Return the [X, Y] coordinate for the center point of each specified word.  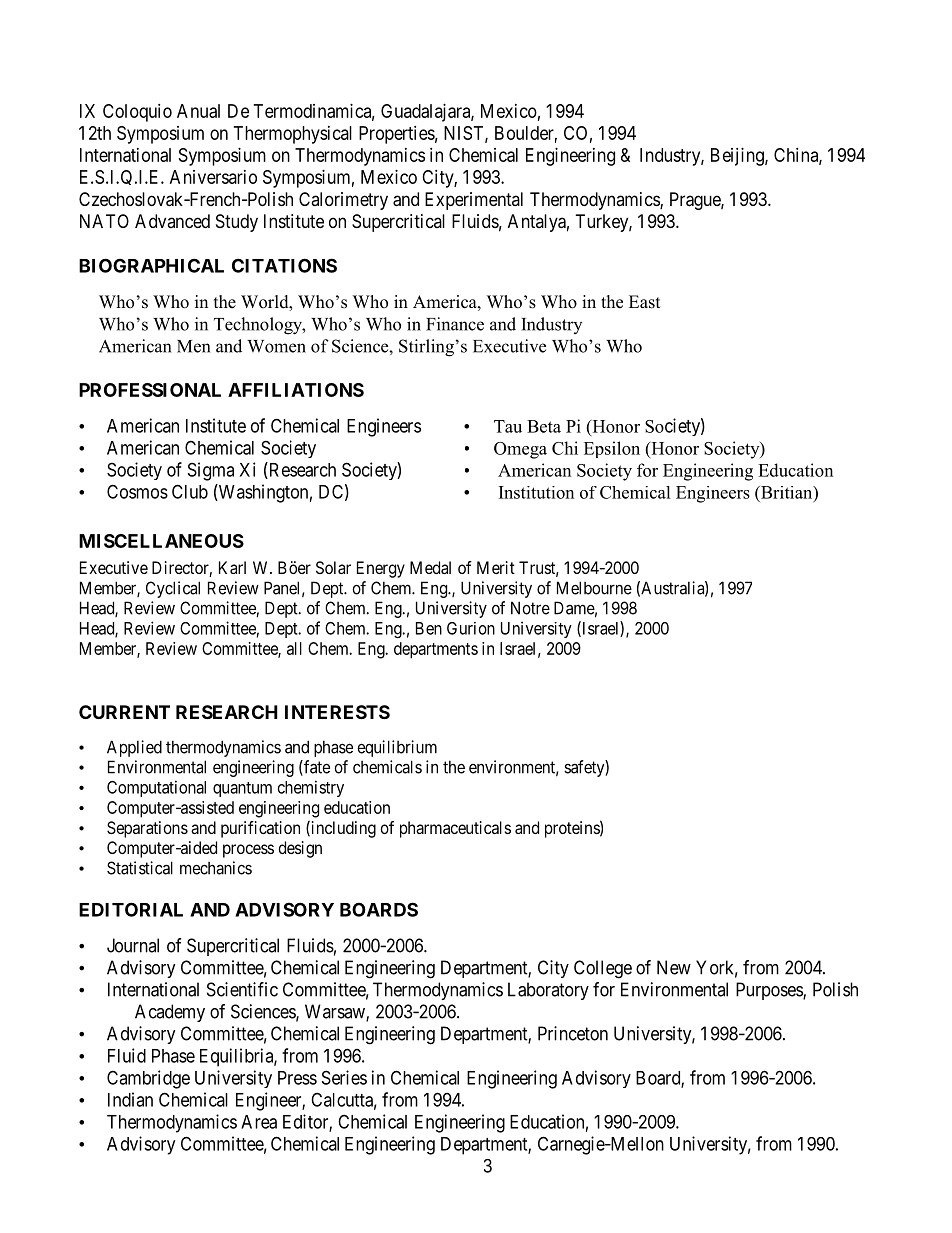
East [644, 302]
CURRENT [124, 712]
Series [344, 1077]
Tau [508, 426]
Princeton [573, 1033]
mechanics [216, 868]
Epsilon [612, 449]
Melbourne [594, 588]
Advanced [172, 221]
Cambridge [148, 1079]
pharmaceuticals [455, 829]
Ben [429, 628]
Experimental [474, 201]
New [674, 967]
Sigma [211, 471]
